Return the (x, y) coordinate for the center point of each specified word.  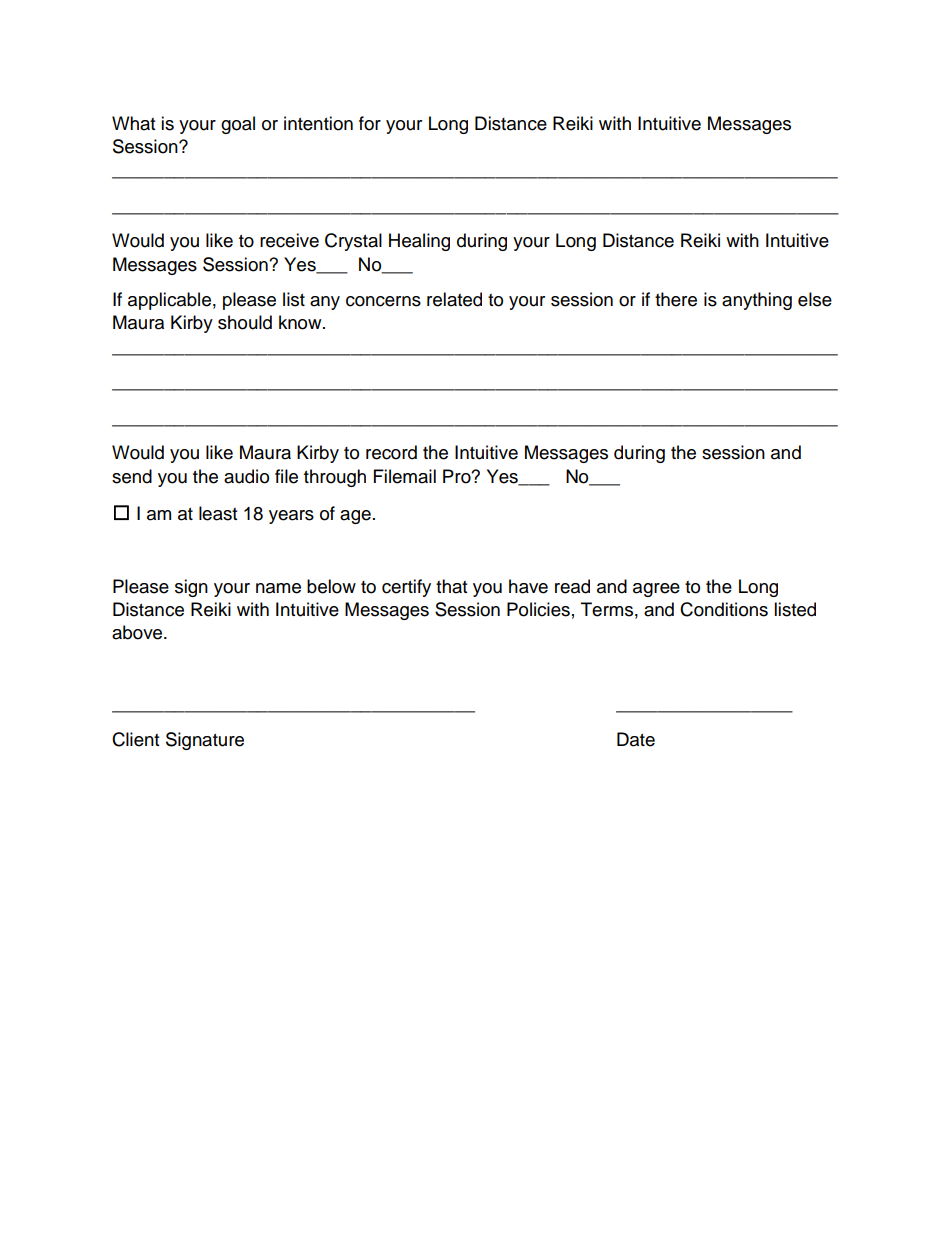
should (245, 322)
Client (135, 739)
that (451, 586)
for (370, 123)
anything (757, 301)
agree (656, 590)
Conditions (724, 609)
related (454, 299)
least (218, 513)
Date (636, 739)
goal (238, 125)
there (676, 299)
